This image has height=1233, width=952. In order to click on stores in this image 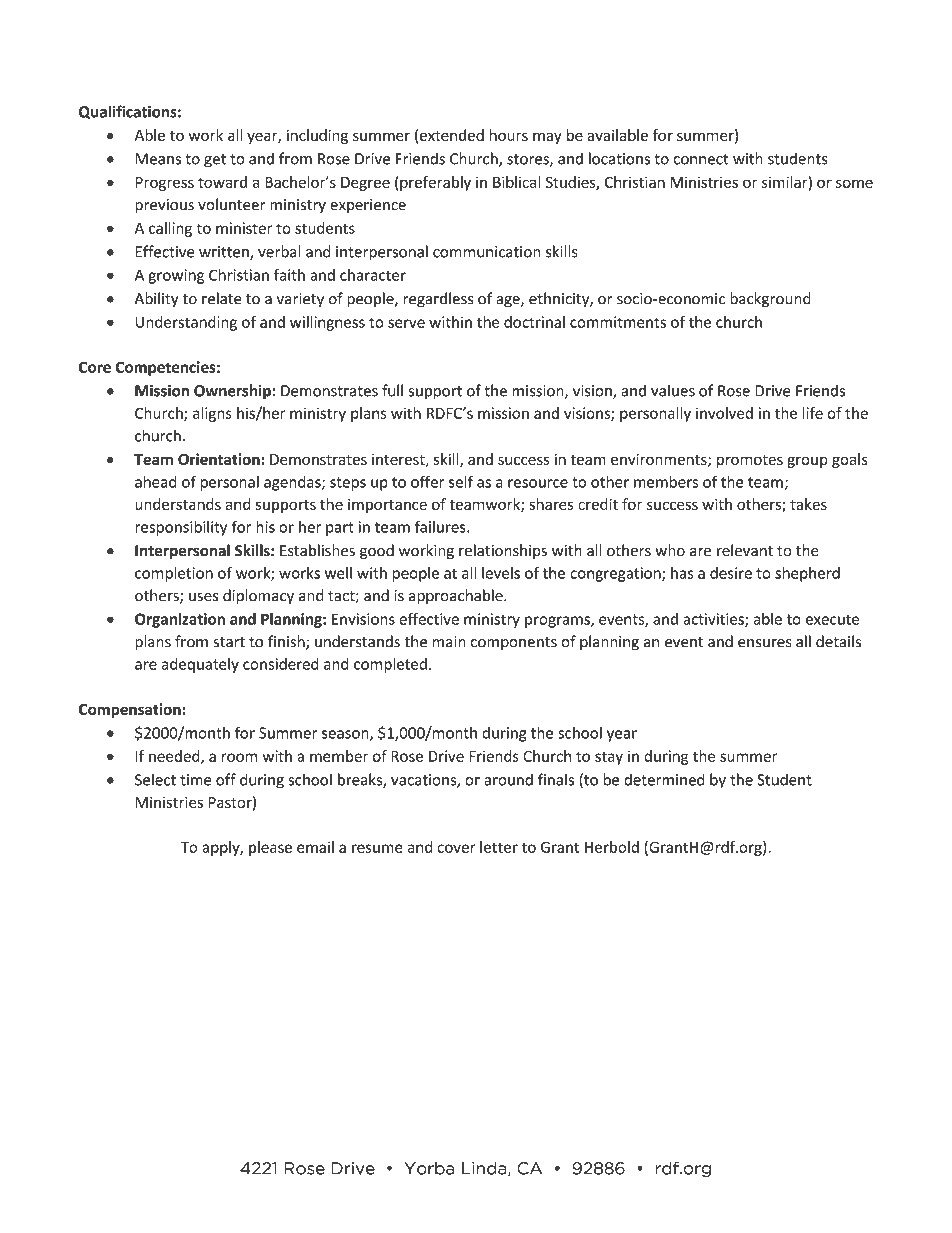, I will do `click(529, 160)`.
